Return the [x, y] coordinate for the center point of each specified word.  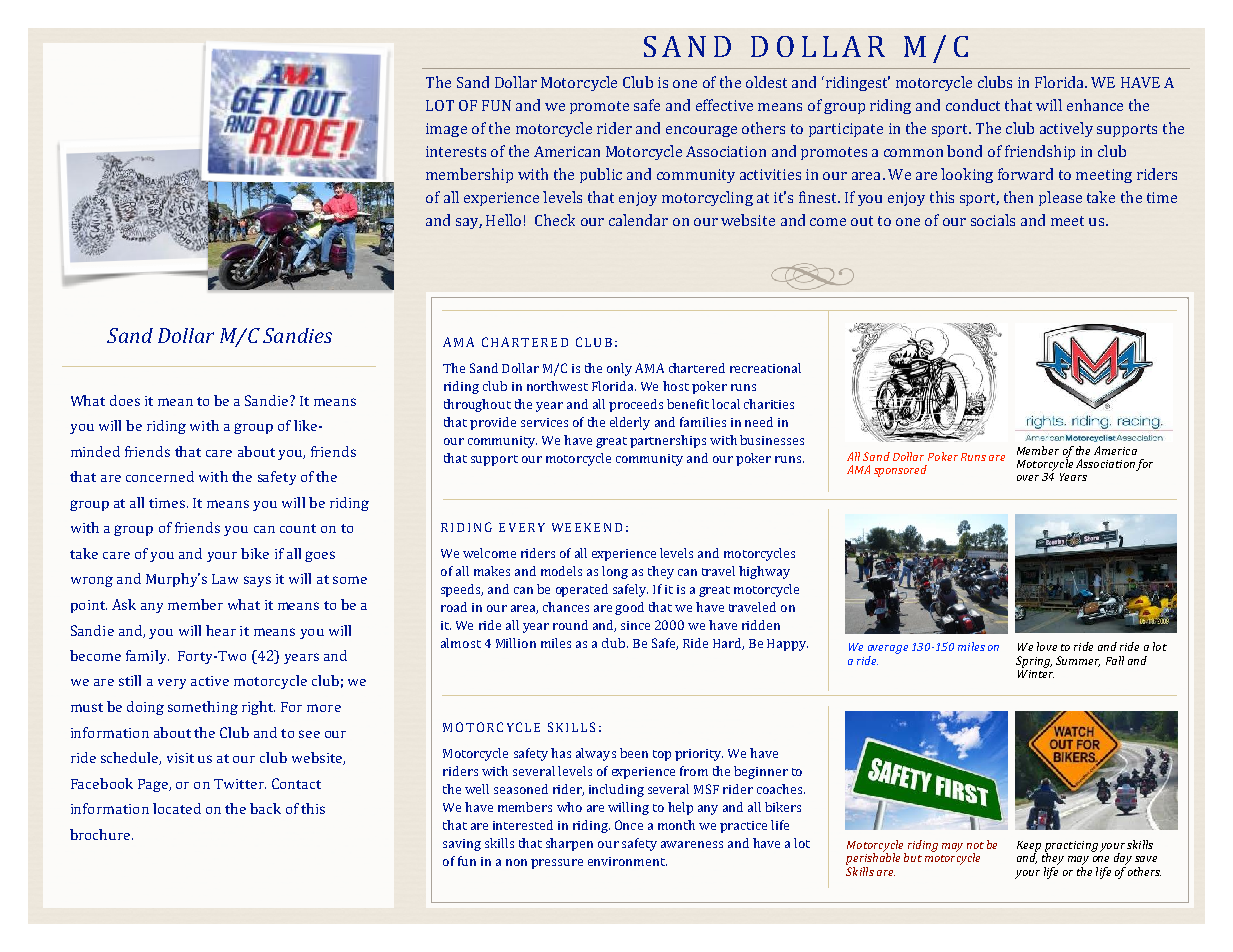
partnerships [668, 441]
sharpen [569, 844]
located [177, 808]
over [1028, 478]
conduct [973, 105]
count [298, 528]
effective [724, 105]
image [446, 130]
